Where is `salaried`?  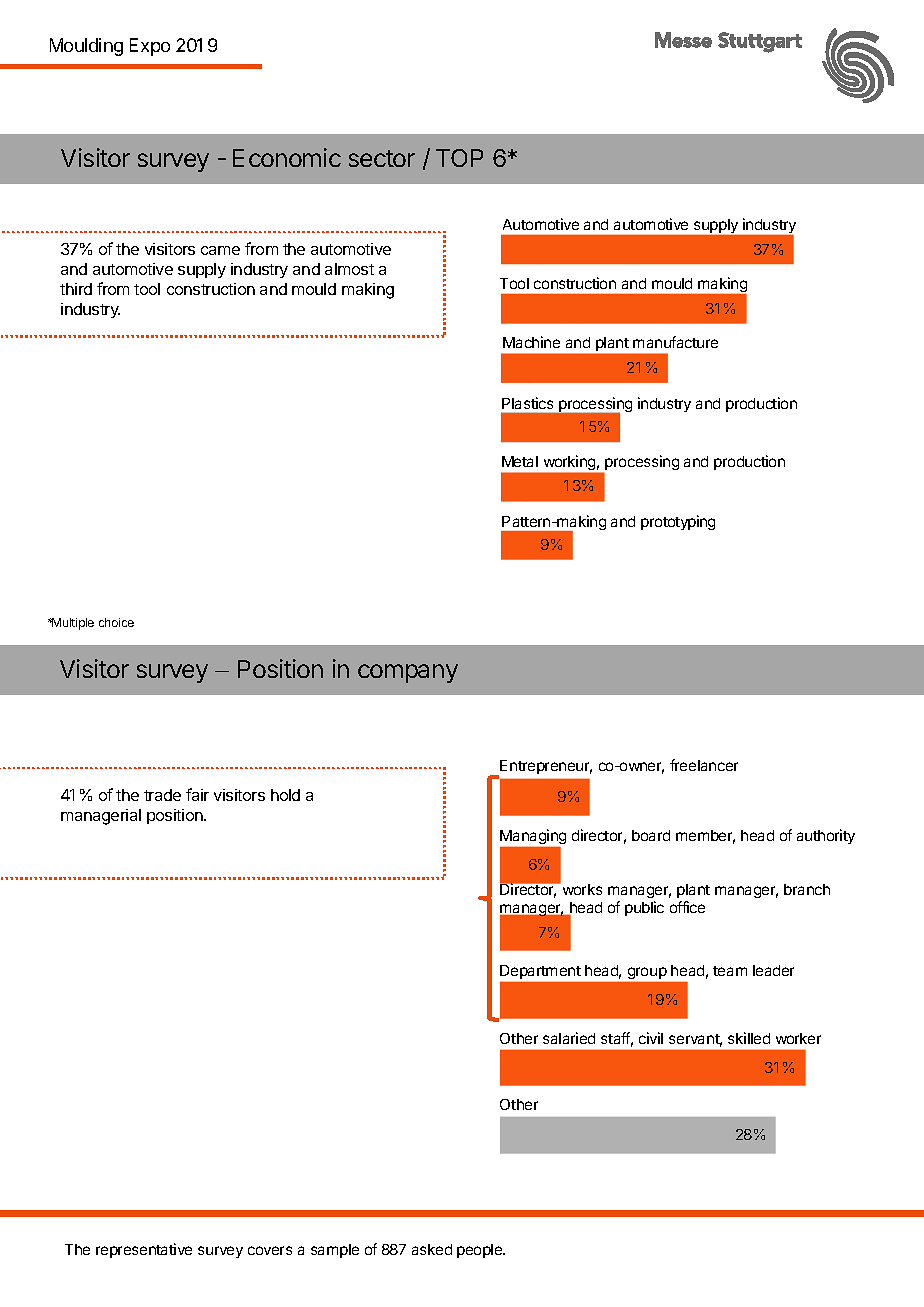
salaried is located at coordinates (569, 1038).
